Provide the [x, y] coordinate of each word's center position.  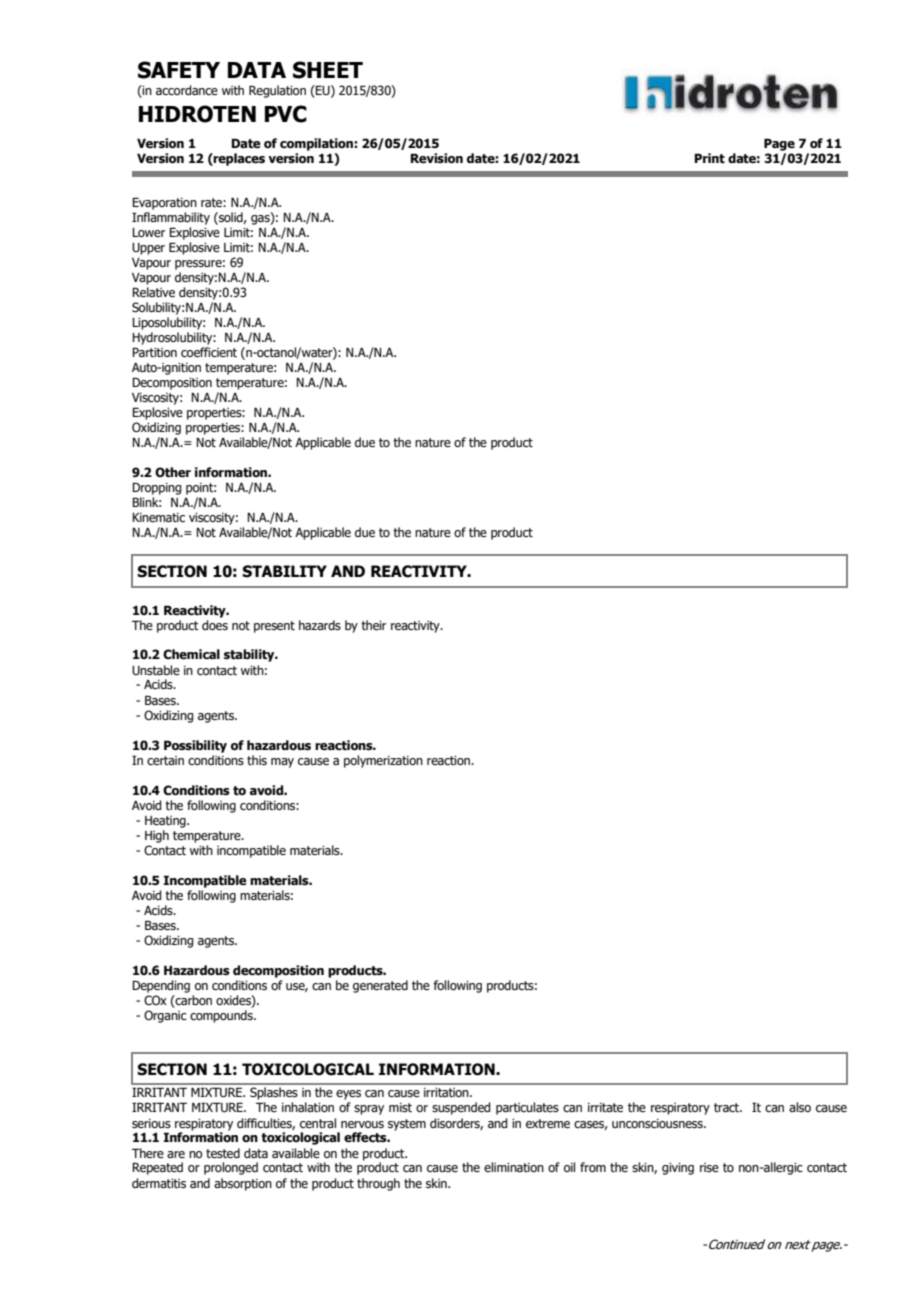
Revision [437, 158]
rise [709, 1167]
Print [710, 158]
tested [223, 1153]
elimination [514, 1167]
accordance [187, 90]
